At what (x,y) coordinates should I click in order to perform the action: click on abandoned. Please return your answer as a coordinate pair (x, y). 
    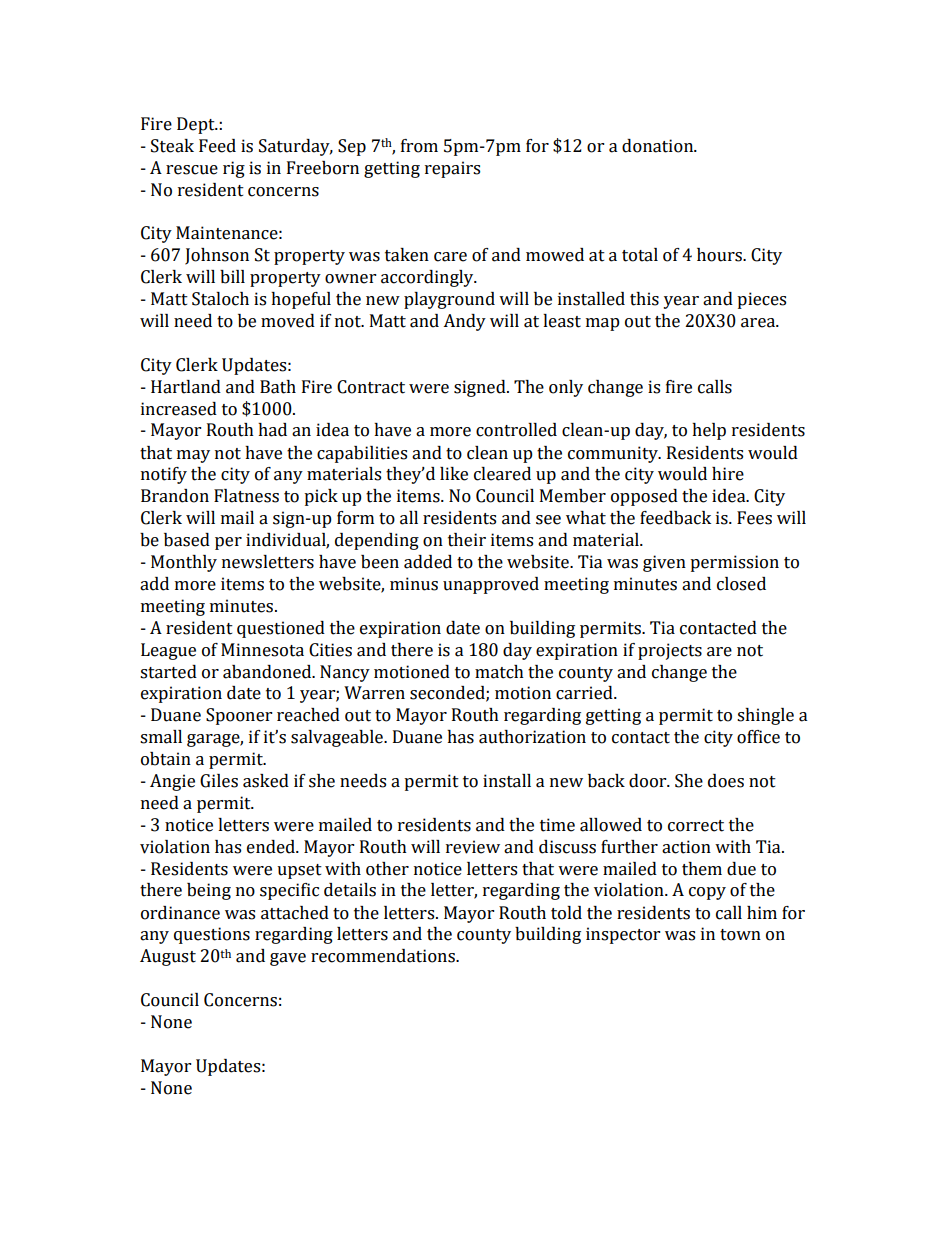
    Looking at the image, I should click on (268, 672).
